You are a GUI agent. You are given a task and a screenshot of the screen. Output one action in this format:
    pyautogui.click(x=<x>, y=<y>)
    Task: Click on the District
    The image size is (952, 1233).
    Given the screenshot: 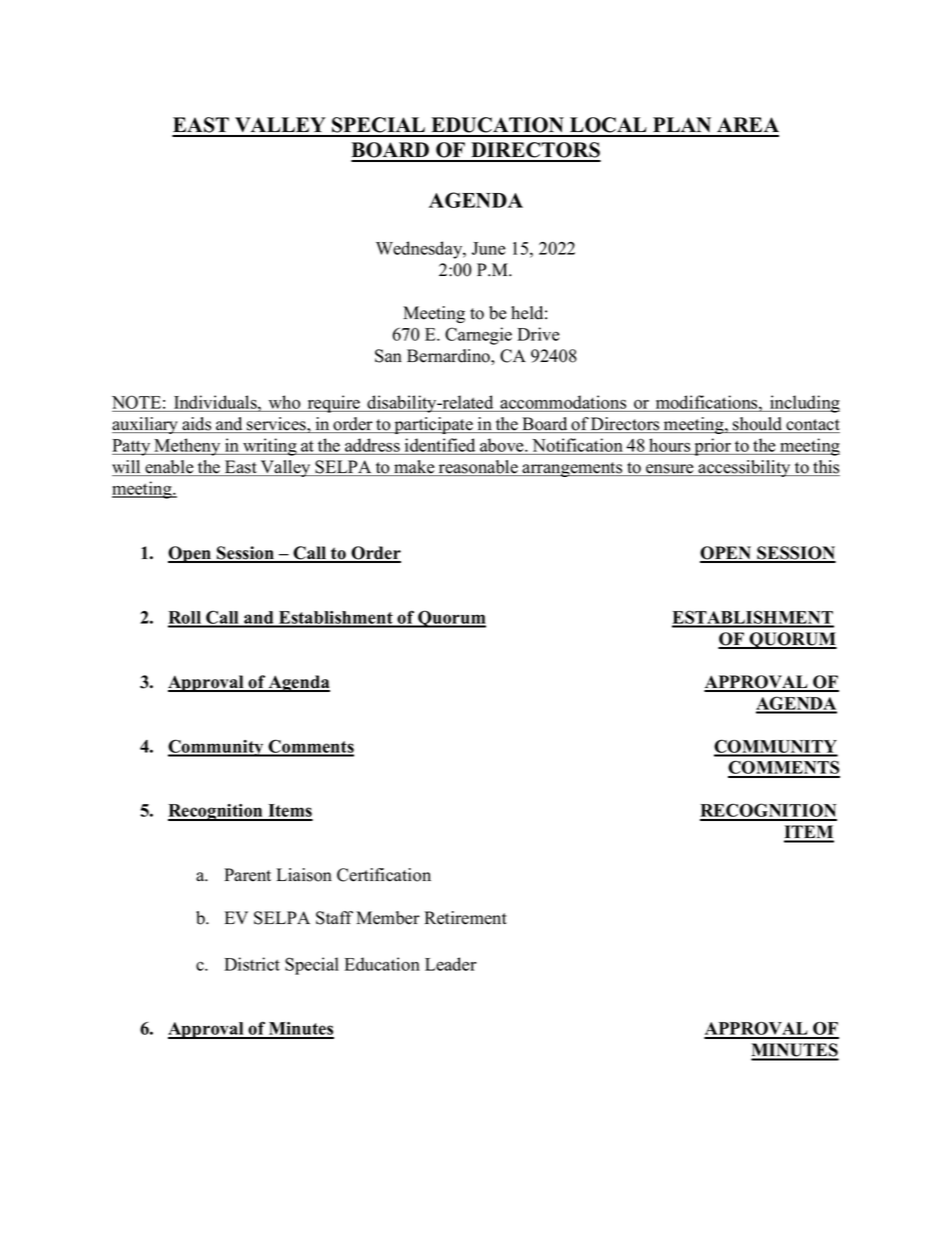 What is the action you would take?
    pyautogui.click(x=252, y=964)
